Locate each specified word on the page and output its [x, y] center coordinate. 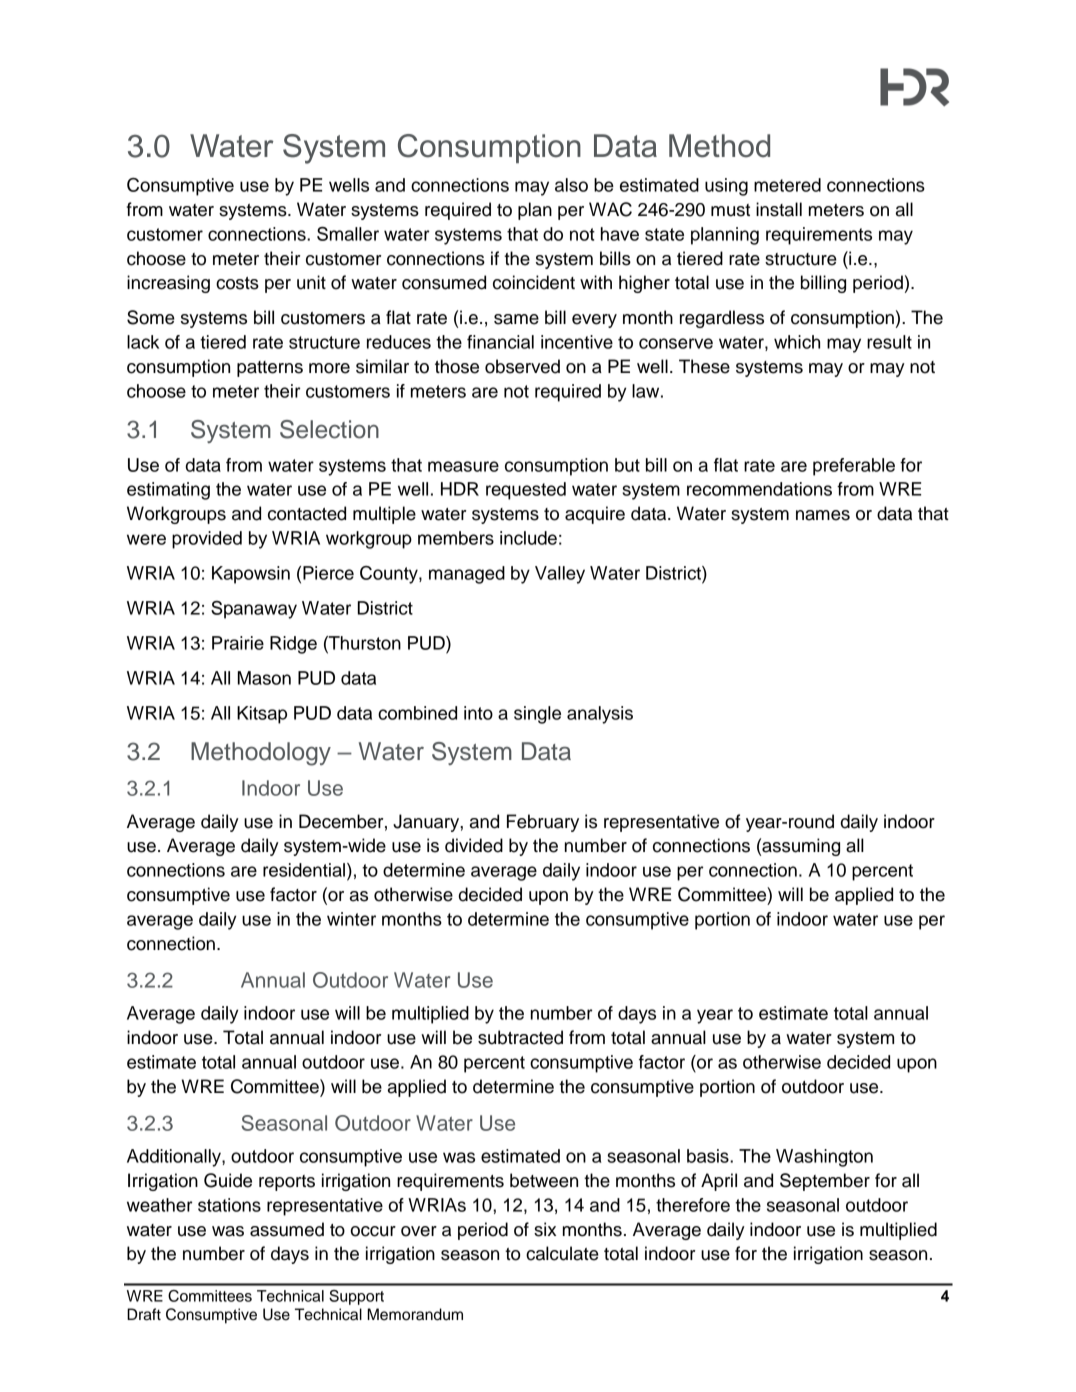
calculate [562, 1253]
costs [237, 283]
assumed [287, 1229]
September [825, 1182]
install [779, 209]
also [571, 185]
